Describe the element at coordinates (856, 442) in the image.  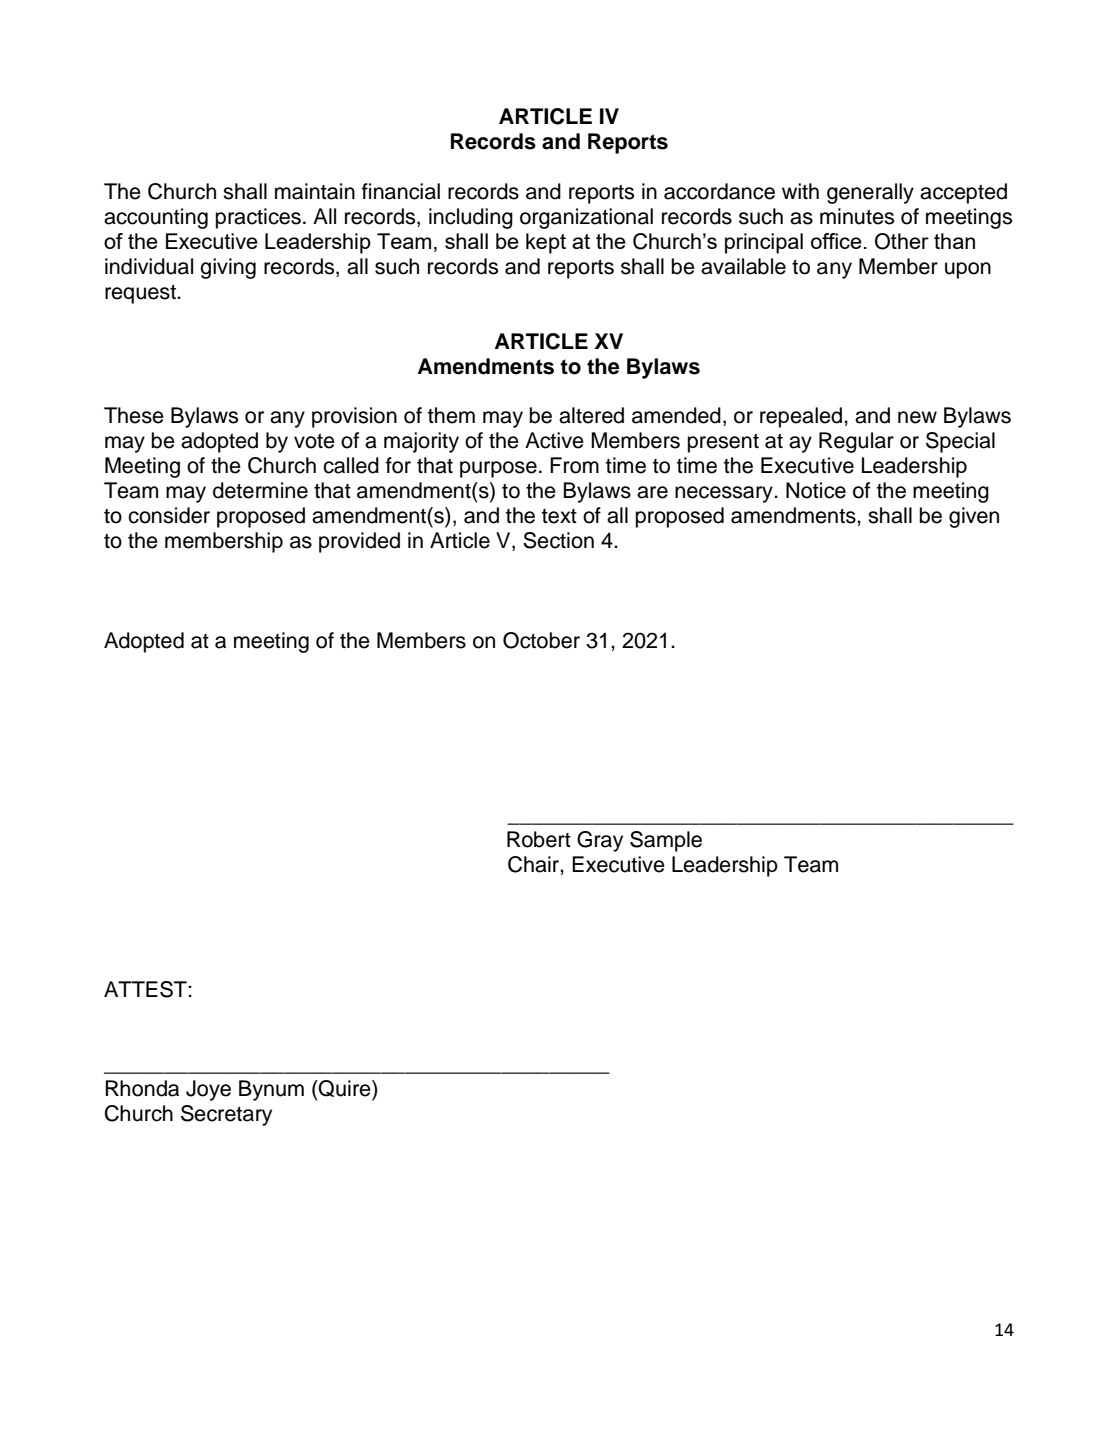
I see `Regular` at that location.
